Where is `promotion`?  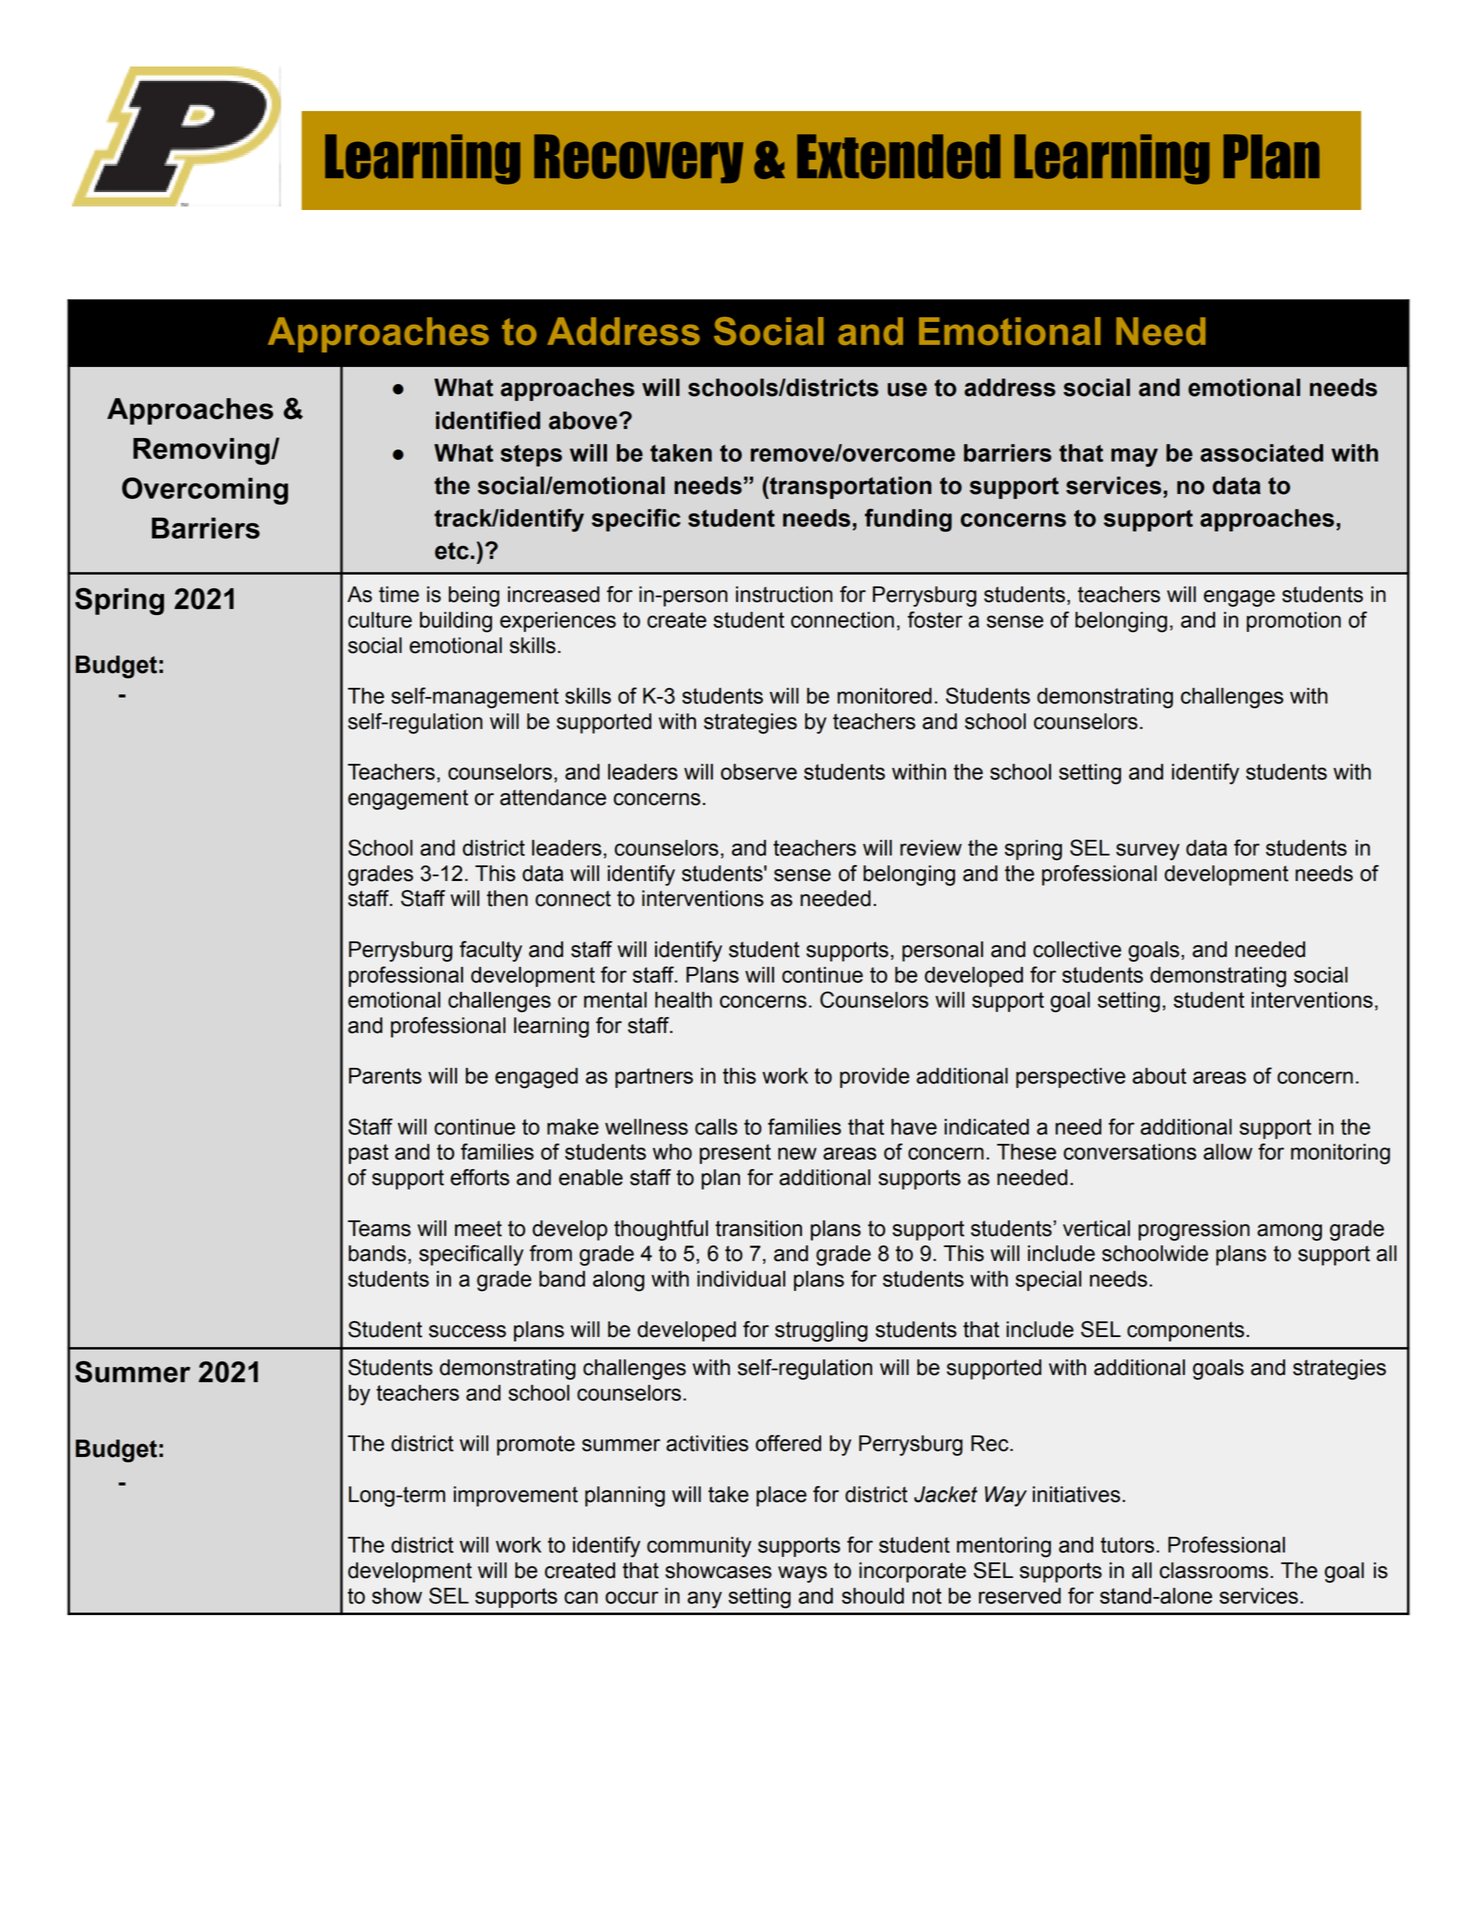 promotion is located at coordinates (1294, 622).
